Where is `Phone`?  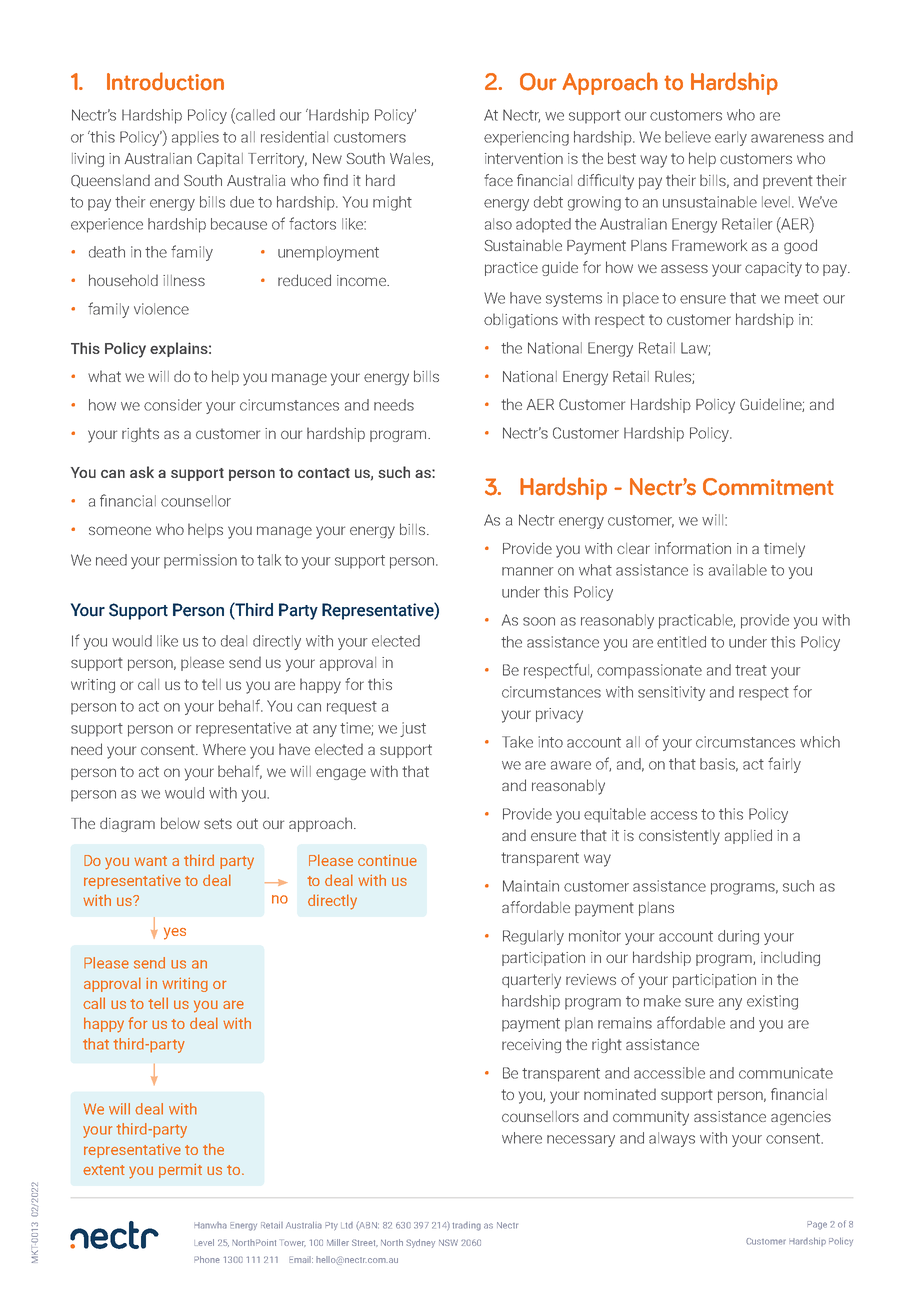
Phone is located at coordinates (207, 1259).
